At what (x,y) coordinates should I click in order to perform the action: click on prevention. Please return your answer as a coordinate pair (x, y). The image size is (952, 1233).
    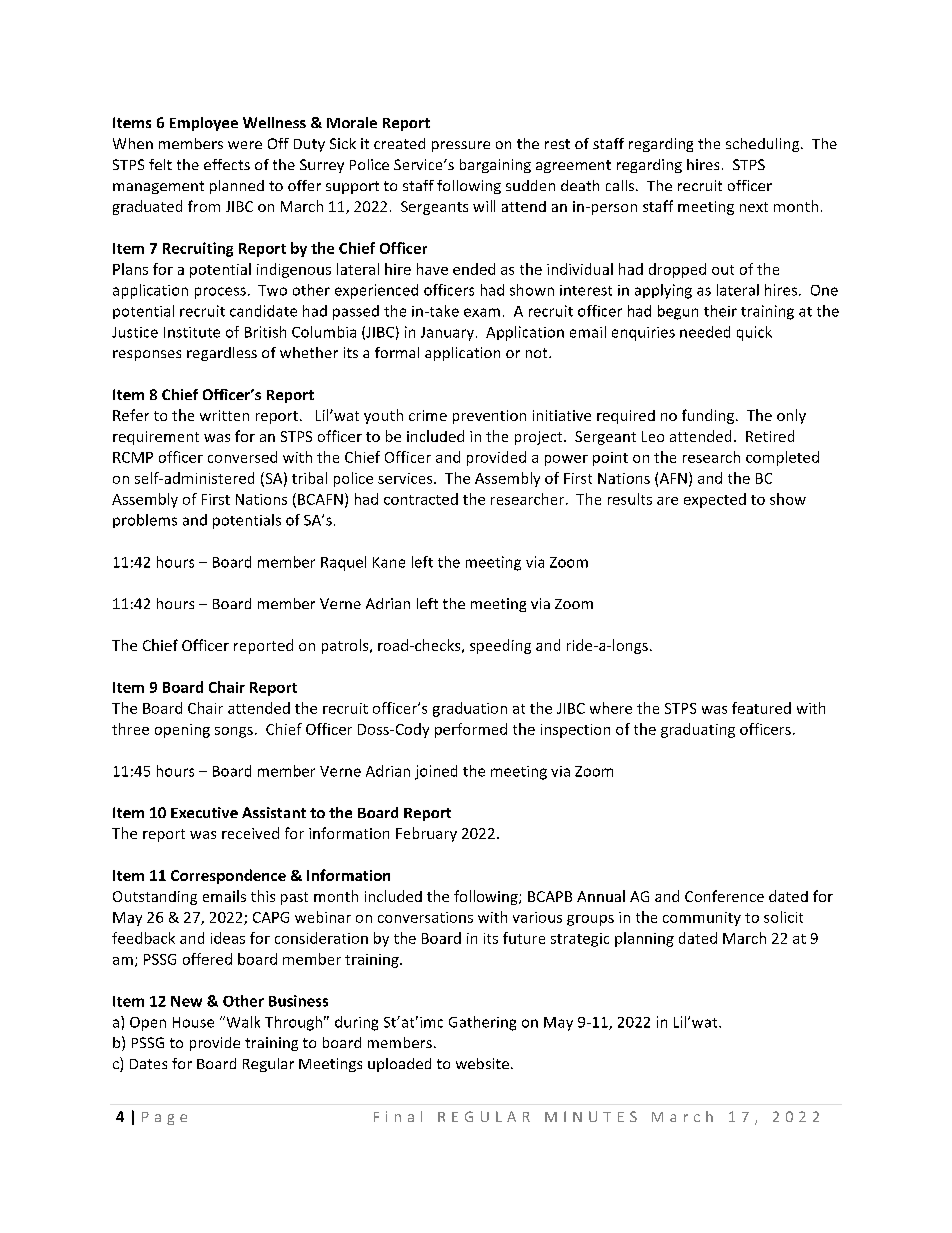
    Looking at the image, I should click on (489, 417).
